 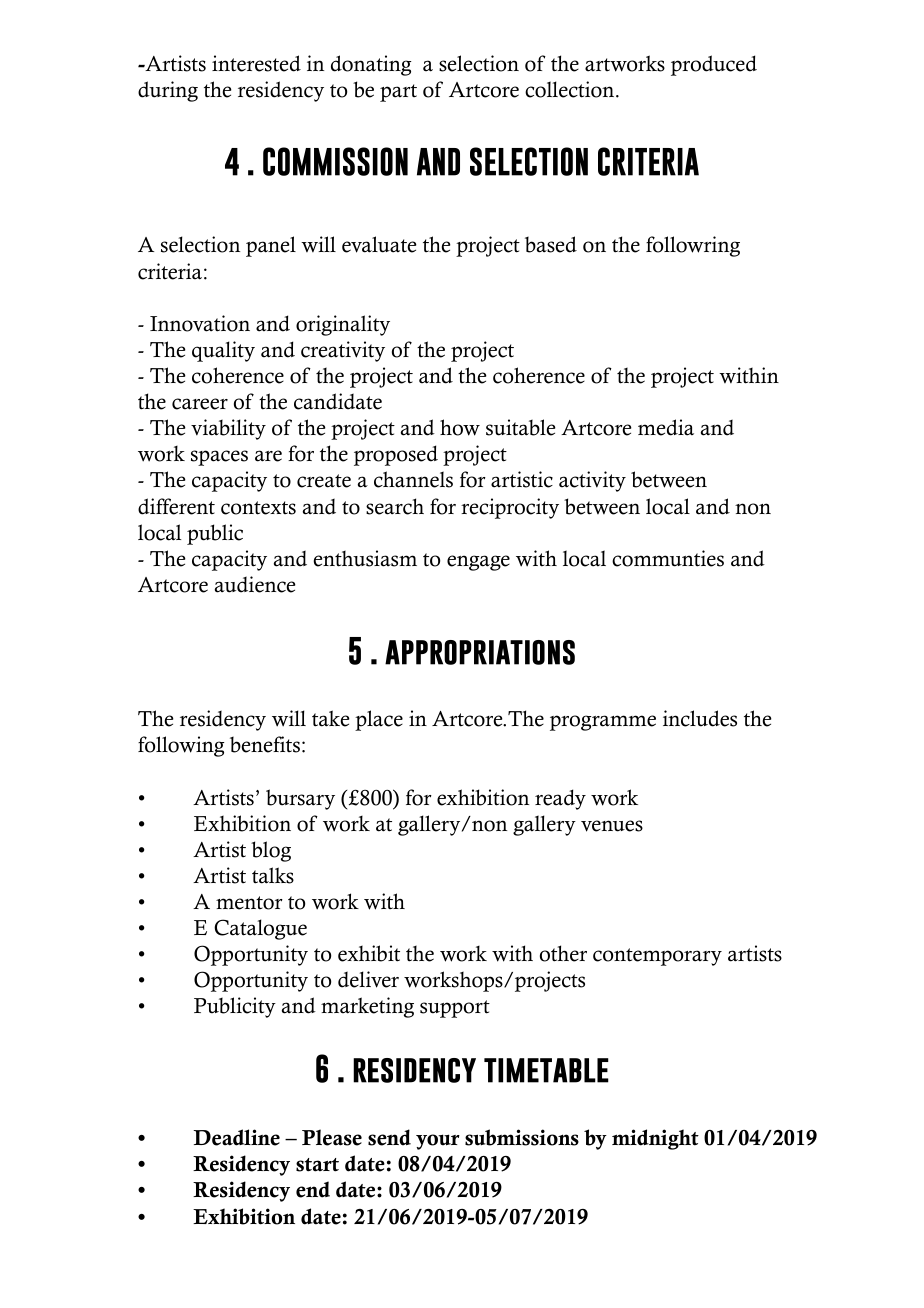 What do you see at coordinates (237, 1137) in the screenshot?
I see `Deadline` at bounding box center [237, 1137].
